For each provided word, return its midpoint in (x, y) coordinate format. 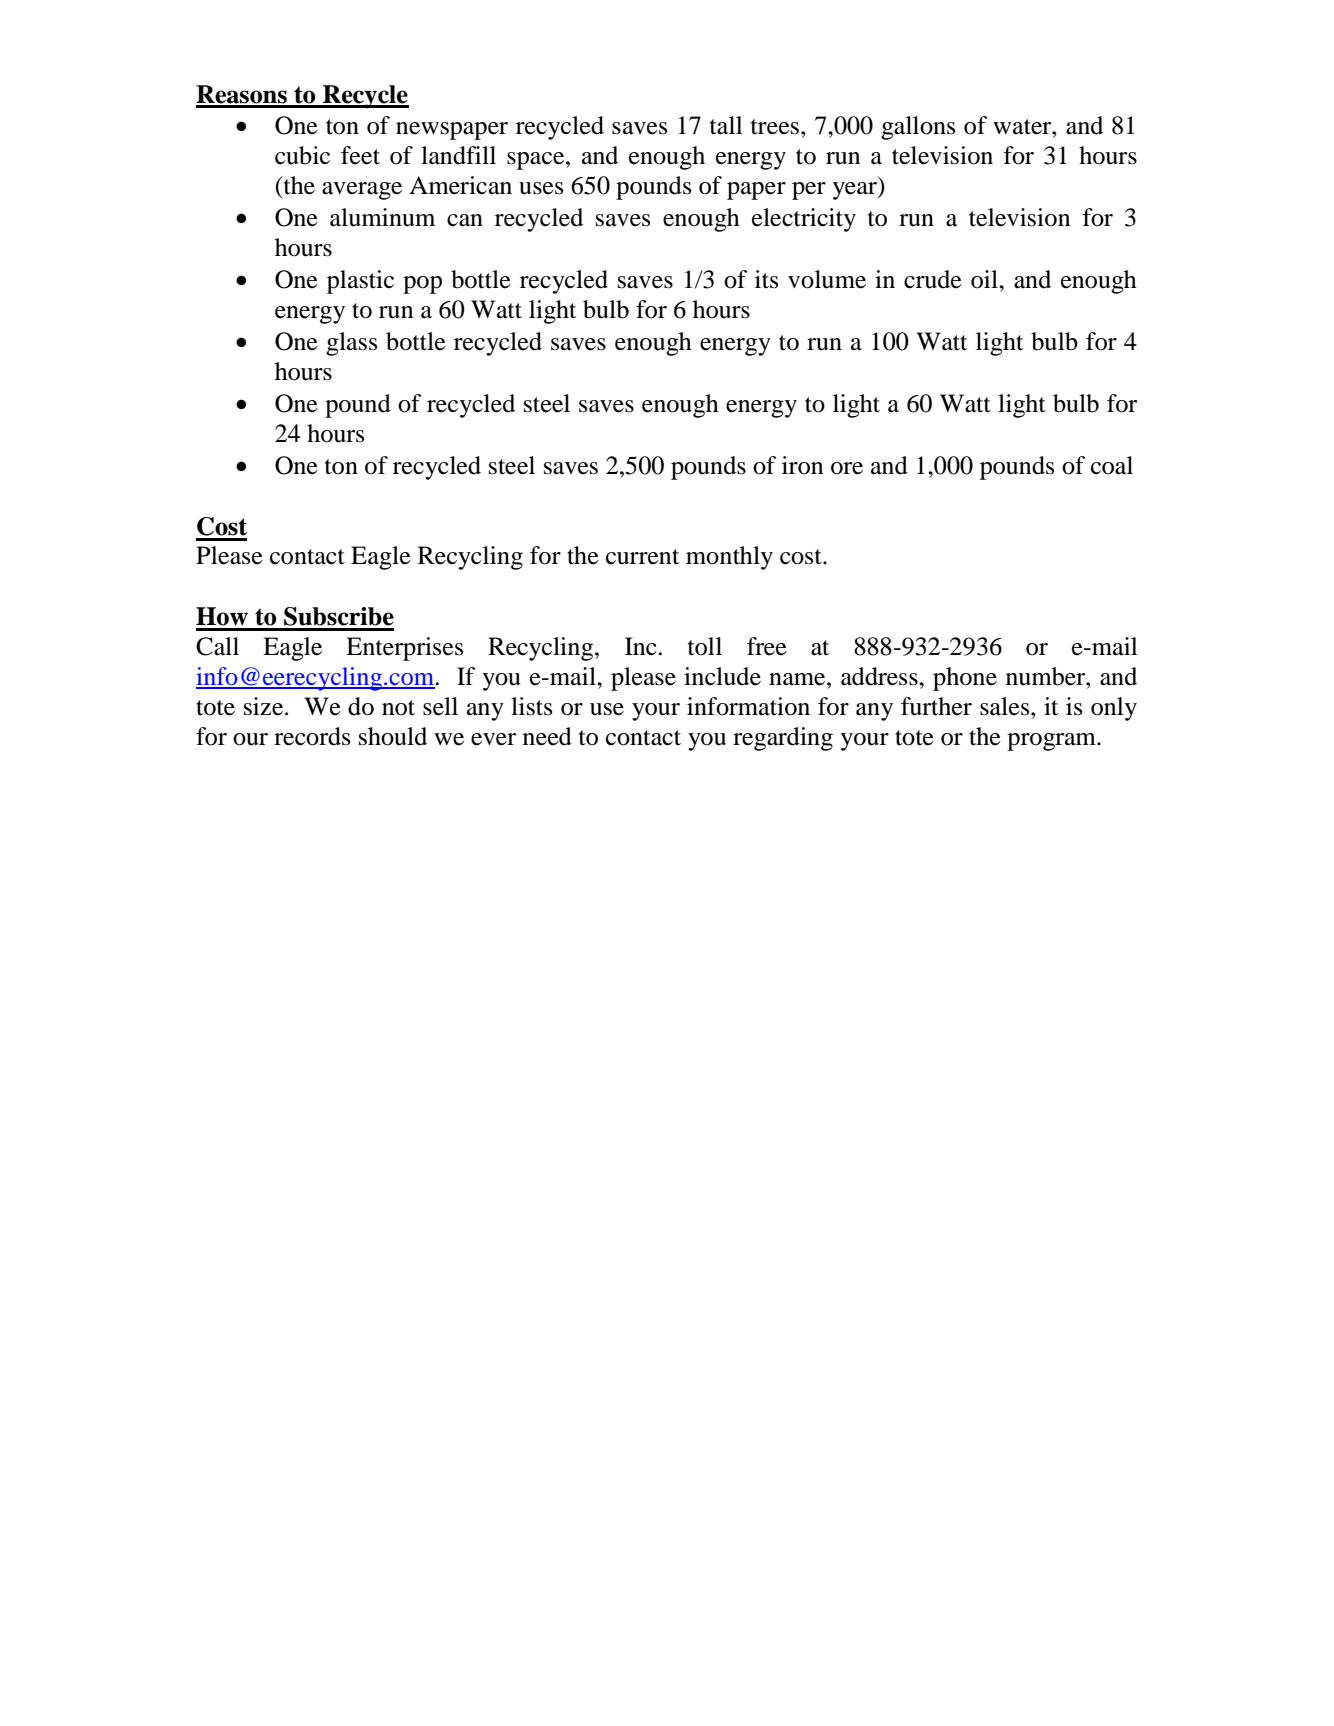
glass (351, 344)
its (766, 279)
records (312, 736)
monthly (729, 558)
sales (1006, 706)
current (642, 557)
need (547, 736)
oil (985, 279)
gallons (918, 128)
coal (1112, 465)
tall (726, 125)
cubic (302, 155)
